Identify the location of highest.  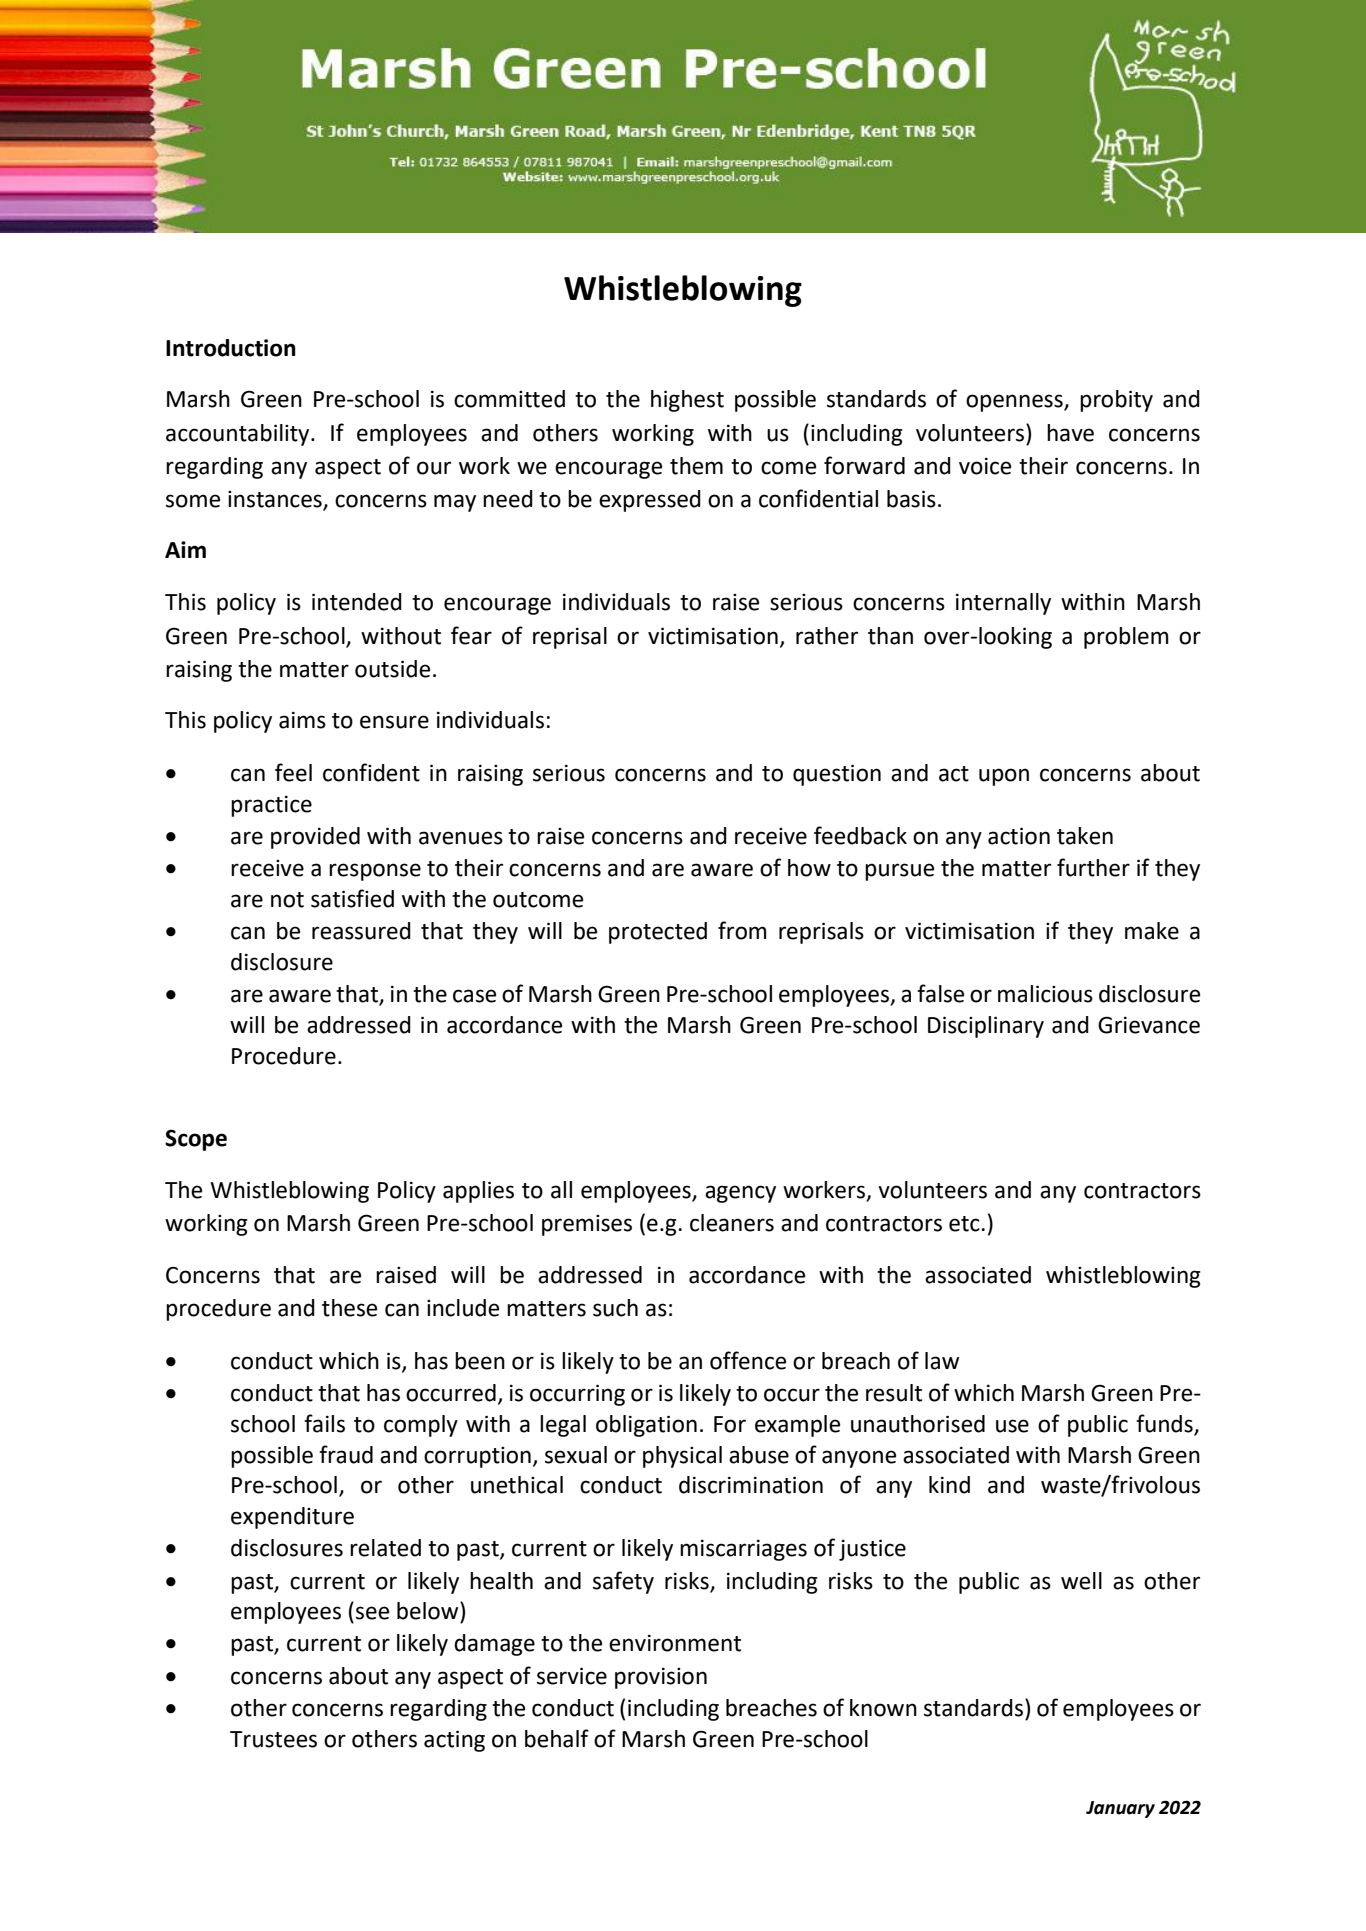
(687, 401).
